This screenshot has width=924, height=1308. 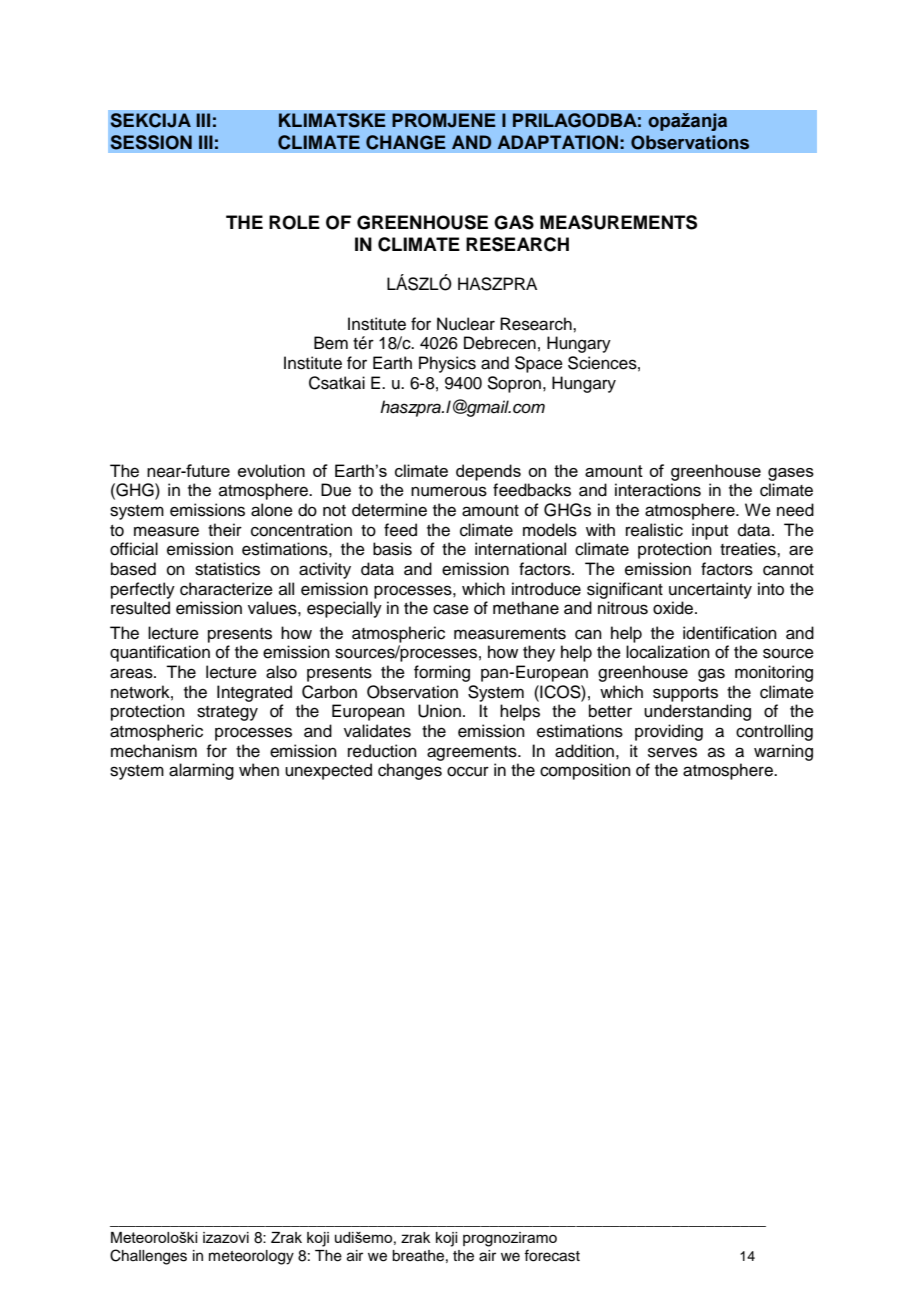 What do you see at coordinates (585, 771) in the screenshot?
I see `composition` at bounding box center [585, 771].
